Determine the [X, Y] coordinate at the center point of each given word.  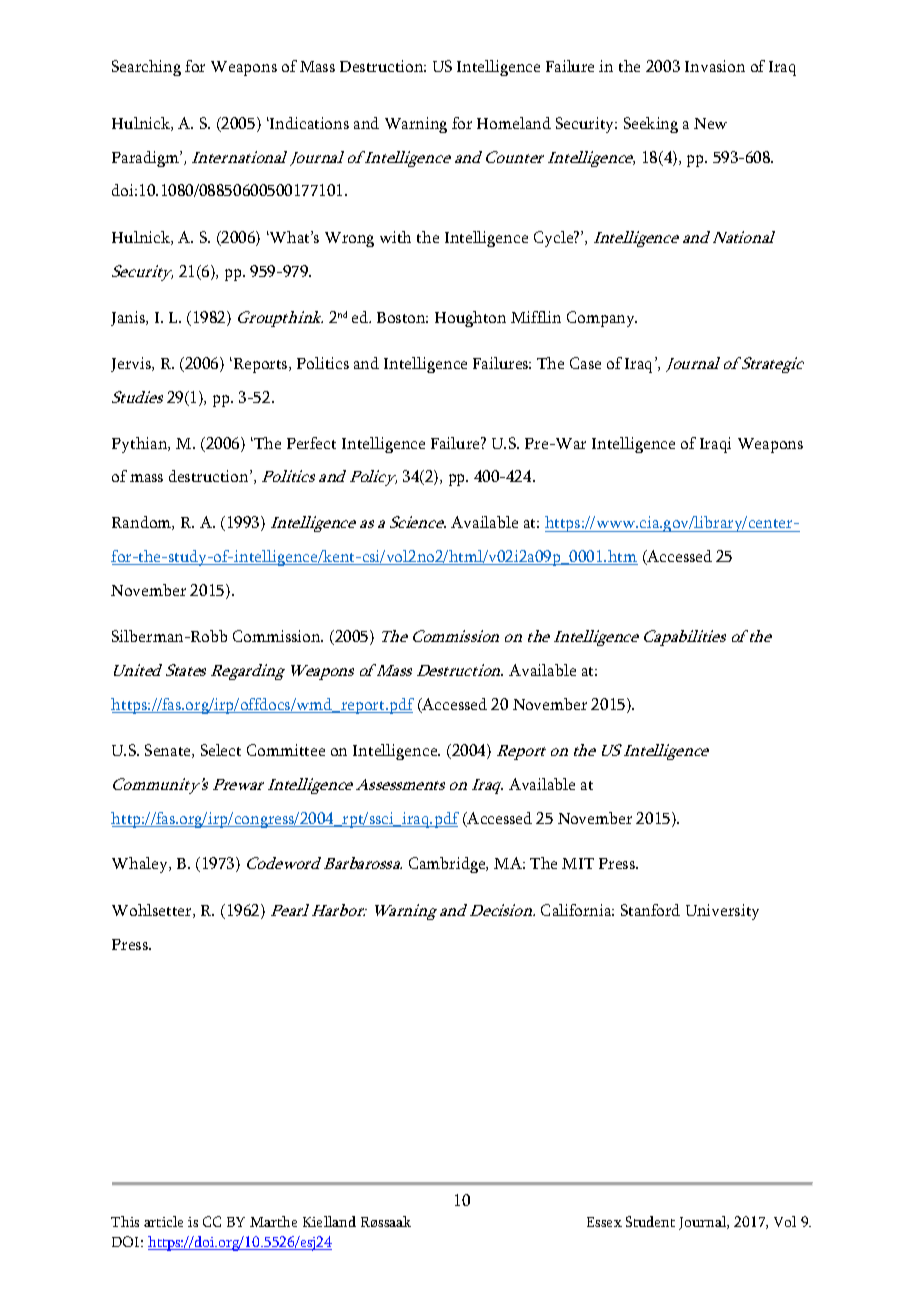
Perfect [311, 443]
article [163, 1221]
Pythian [141, 445]
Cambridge [448, 865]
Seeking [651, 125]
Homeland [514, 123]
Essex [604, 1222]
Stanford [650, 910]
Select [221, 750]
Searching [146, 68]
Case [585, 363]
